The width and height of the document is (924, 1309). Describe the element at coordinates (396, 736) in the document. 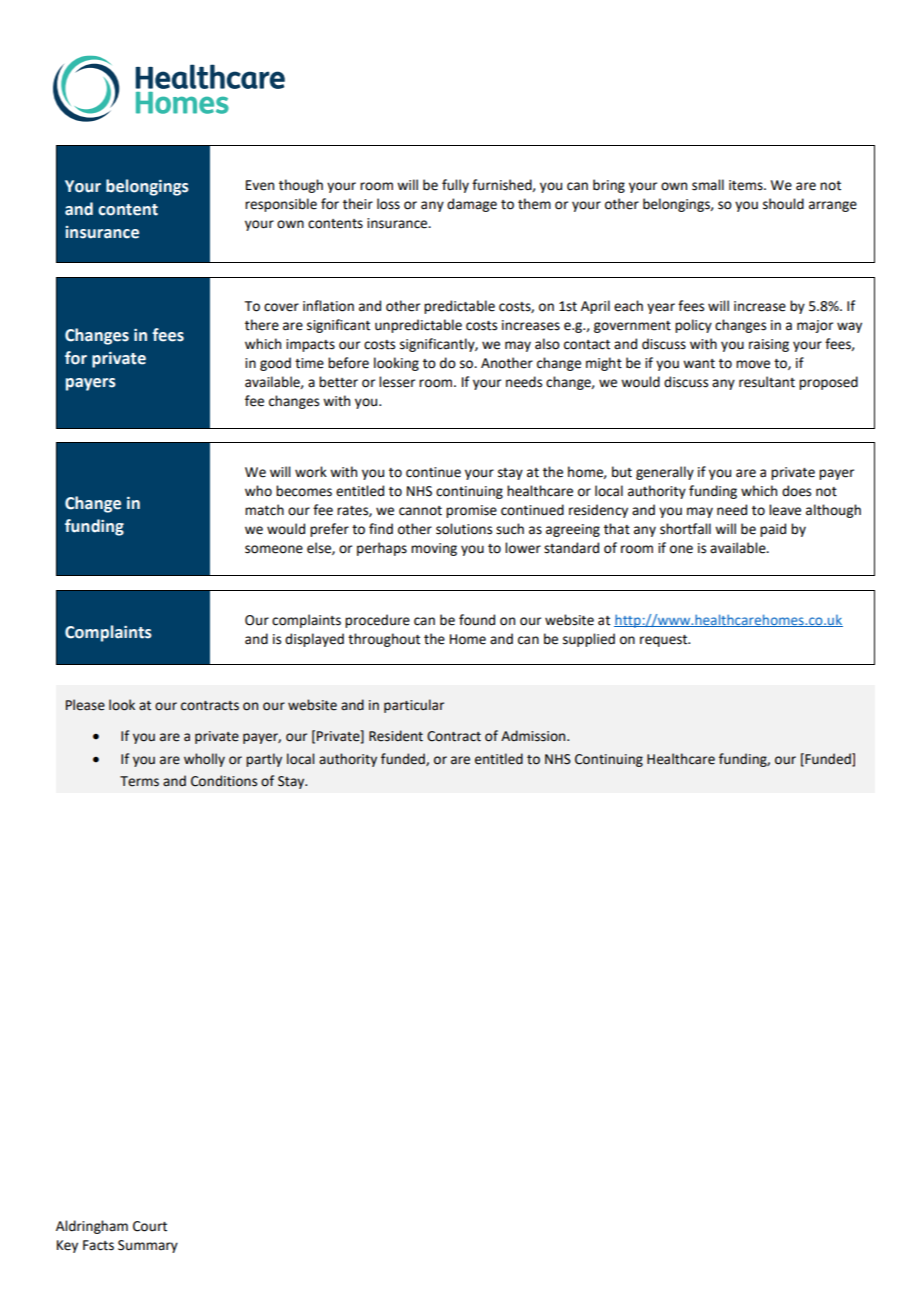

I see `Resident` at that location.
